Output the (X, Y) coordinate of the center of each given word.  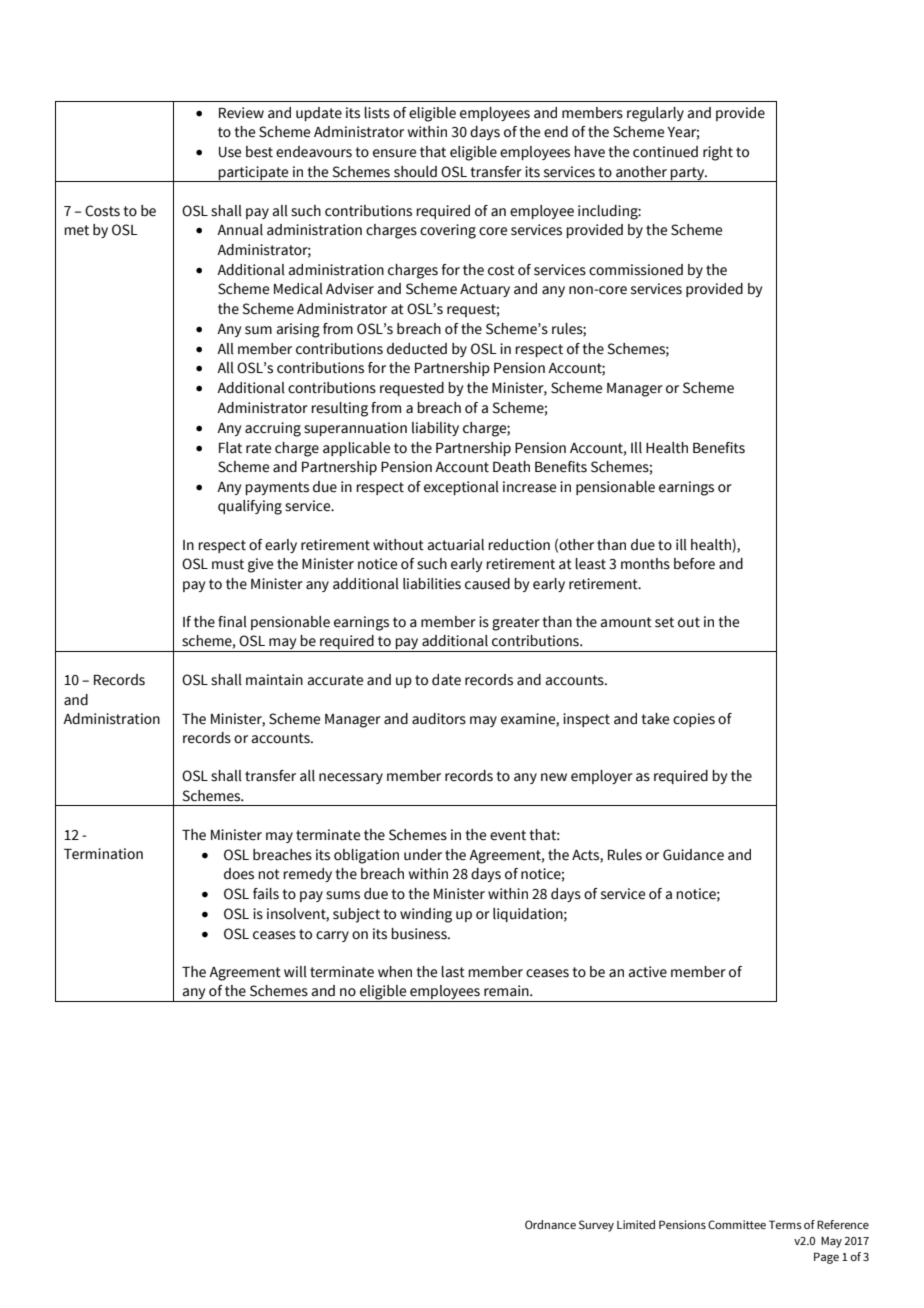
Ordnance (550, 1224)
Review (241, 113)
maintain (274, 680)
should (415, 172)
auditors (439, 719)
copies (694, 720)
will (295, 972)
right (718, 153)
